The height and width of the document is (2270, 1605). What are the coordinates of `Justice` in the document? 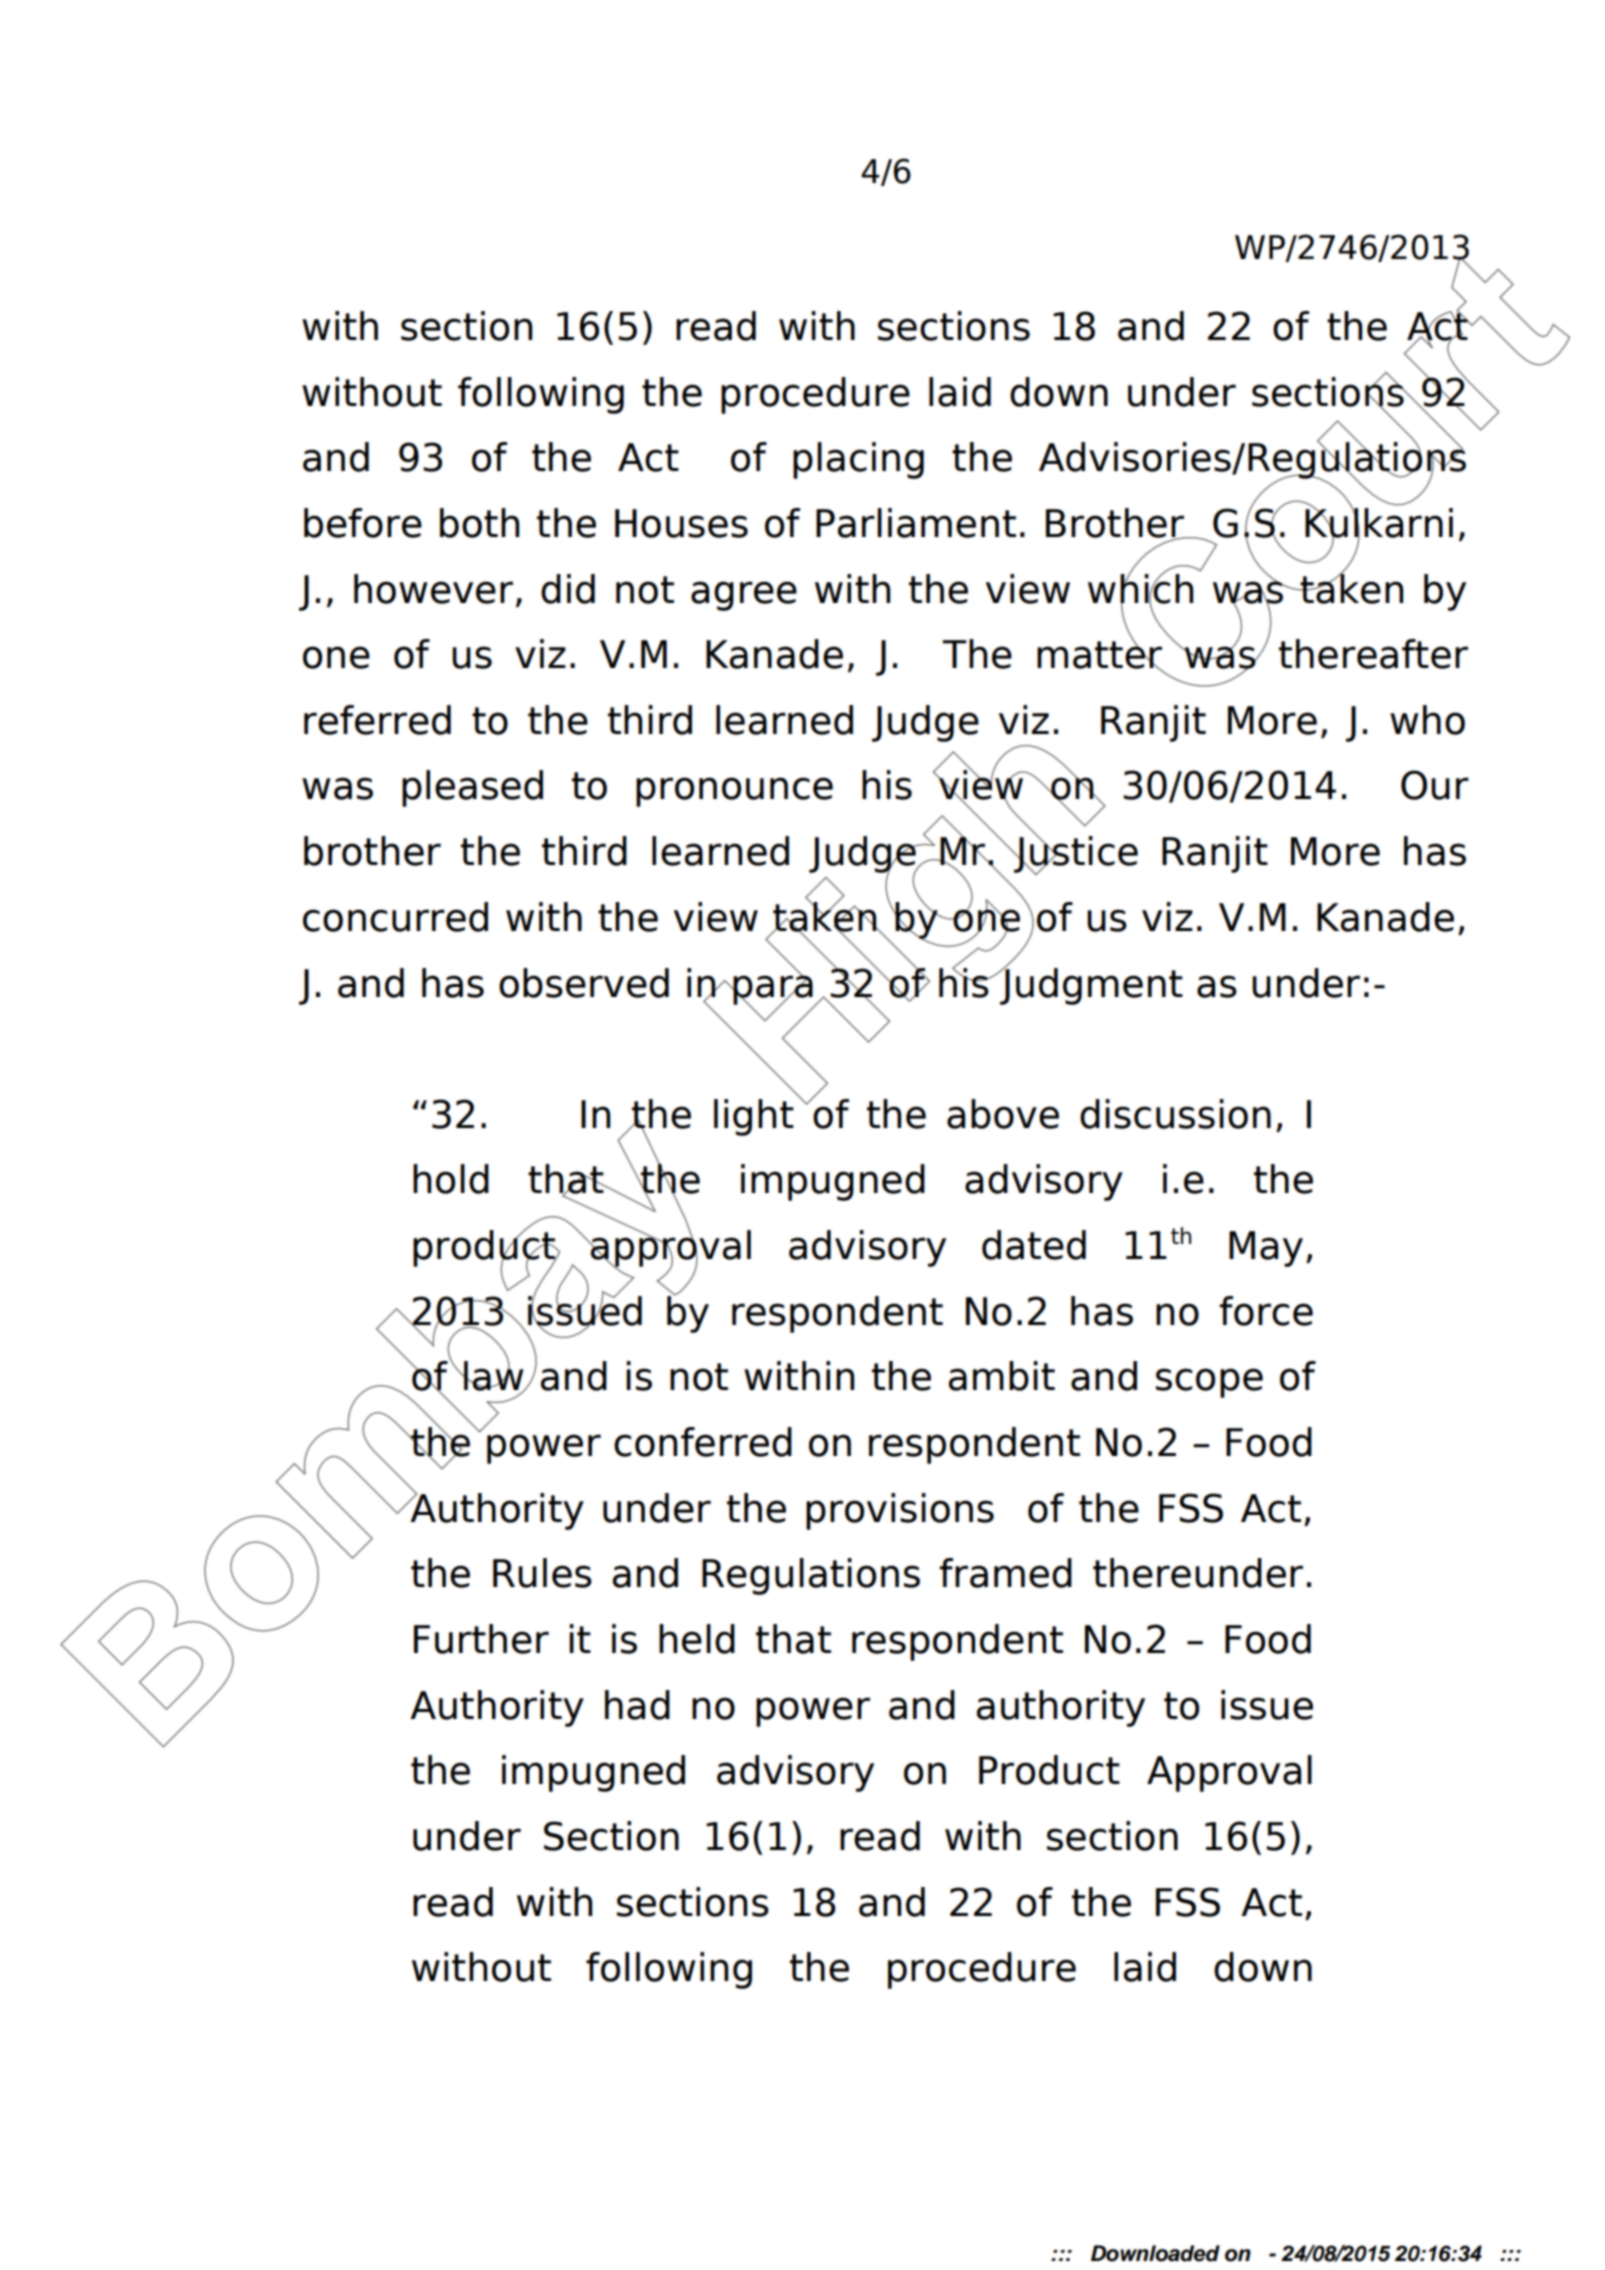 It's located at (1075, 854).
